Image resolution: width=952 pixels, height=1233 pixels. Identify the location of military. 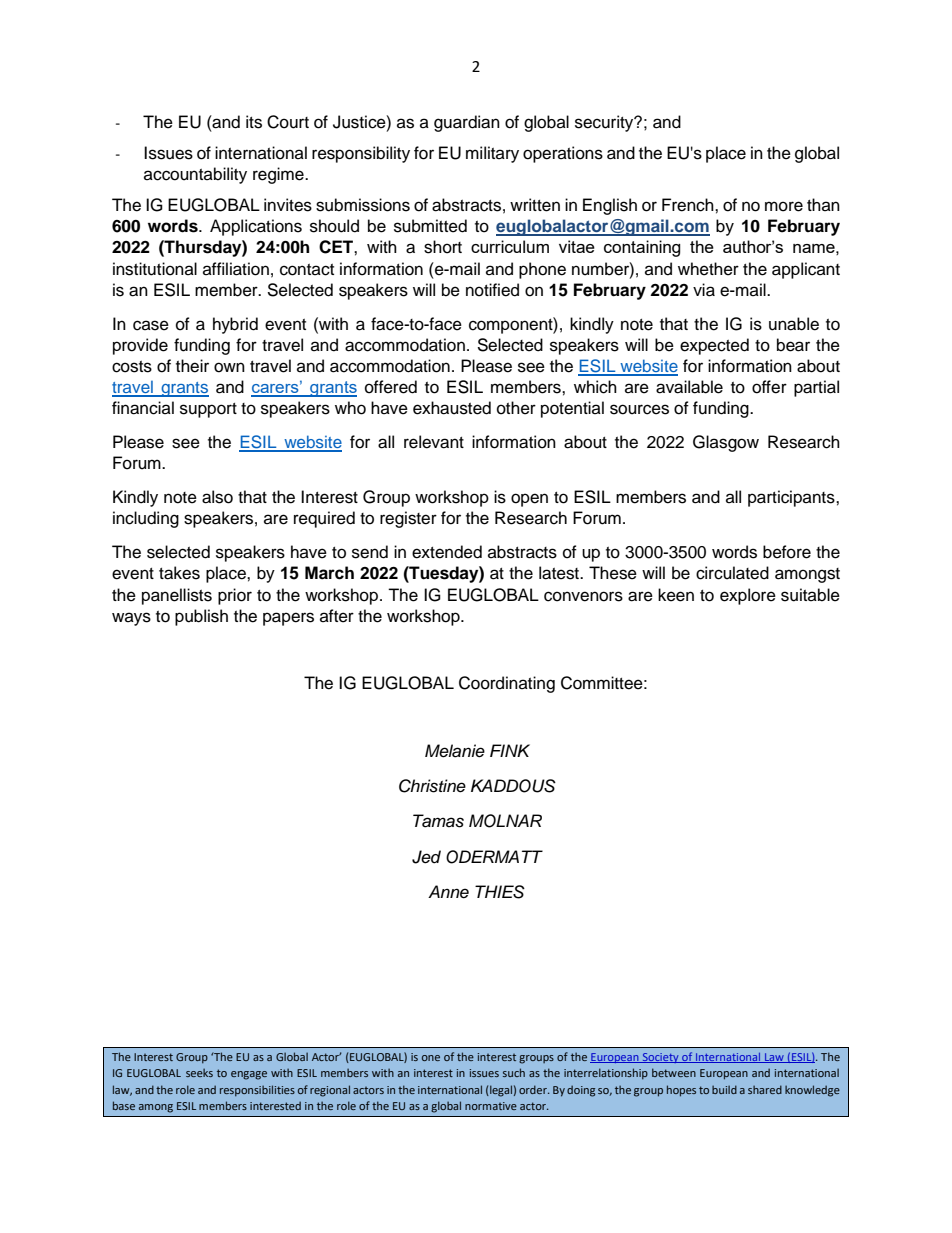
(492, 154).
